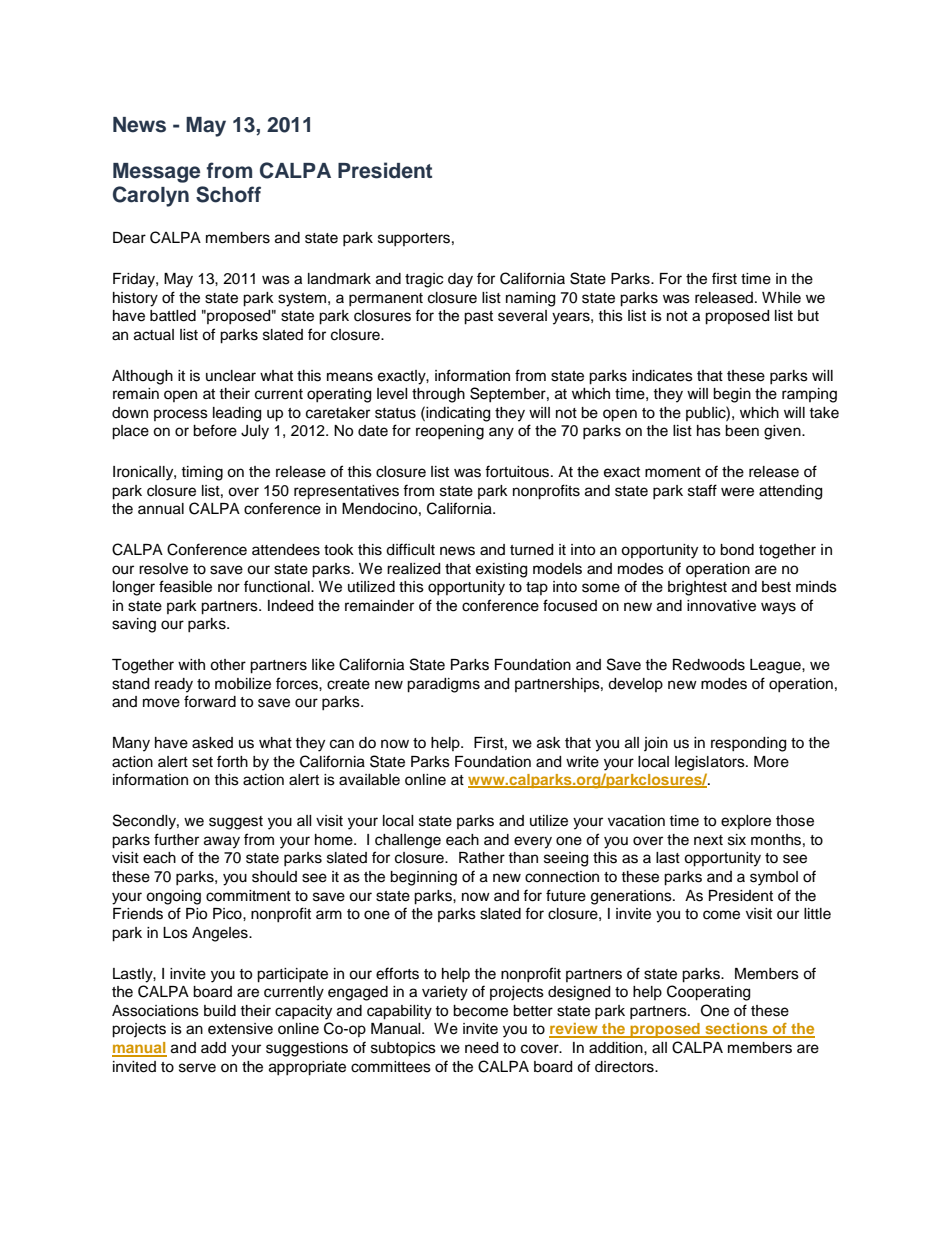 The width and height of the document is (952, 1233). Describe the element at coordinates (151, 196) in the document. I see `Carolyn` at that location.
